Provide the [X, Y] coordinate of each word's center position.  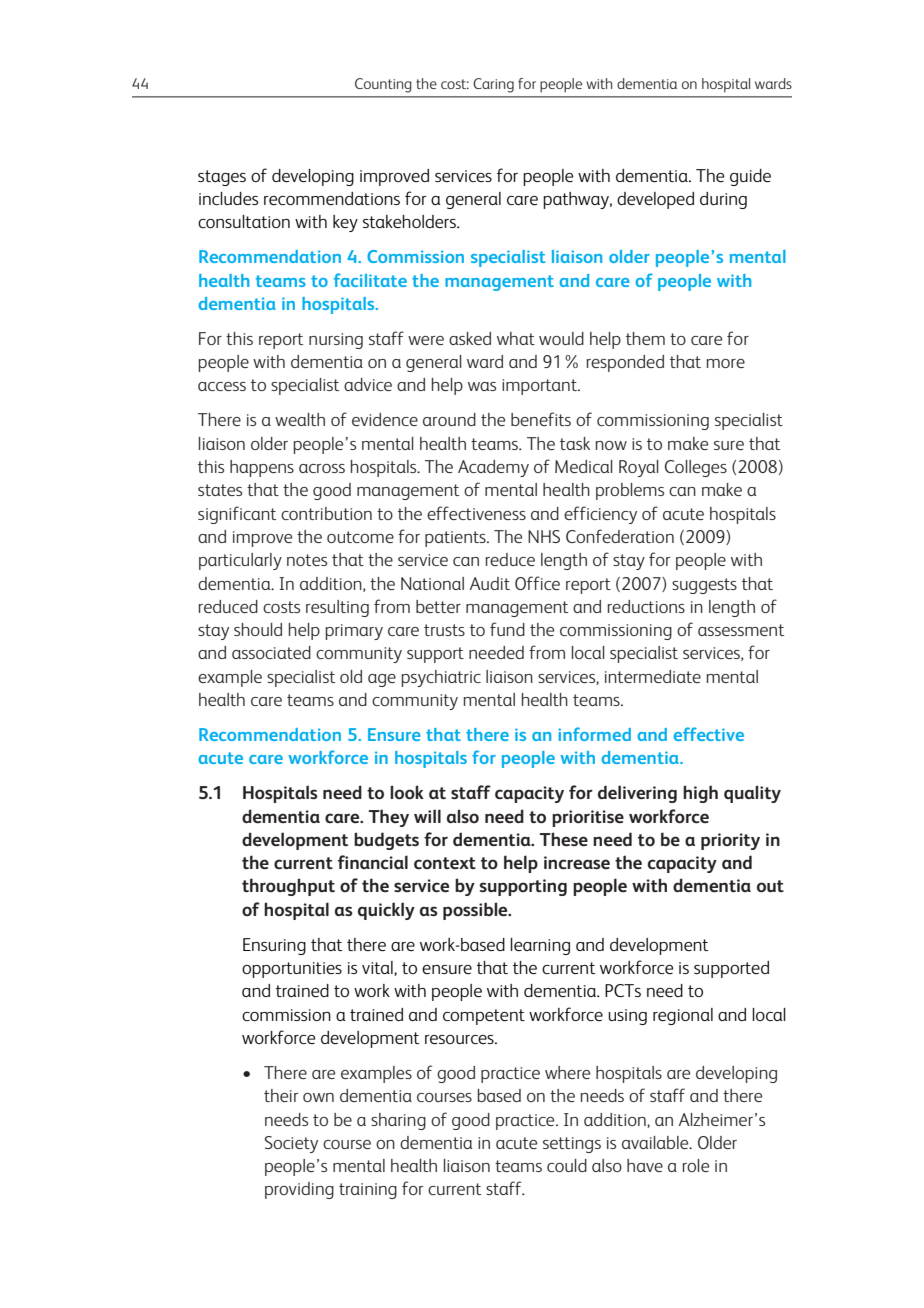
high [700, 794]
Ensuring [274, 946]
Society [291, 1144]
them [645, 338]
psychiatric [441, 678]
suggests [704, 586]
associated [271, 652]
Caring [493, 85]
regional [683, 1016]
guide [750, 177]
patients [456, 539]
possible [476, 911]
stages [222, 178]
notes [307, 560]
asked [470, 338]
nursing [336, 341]
